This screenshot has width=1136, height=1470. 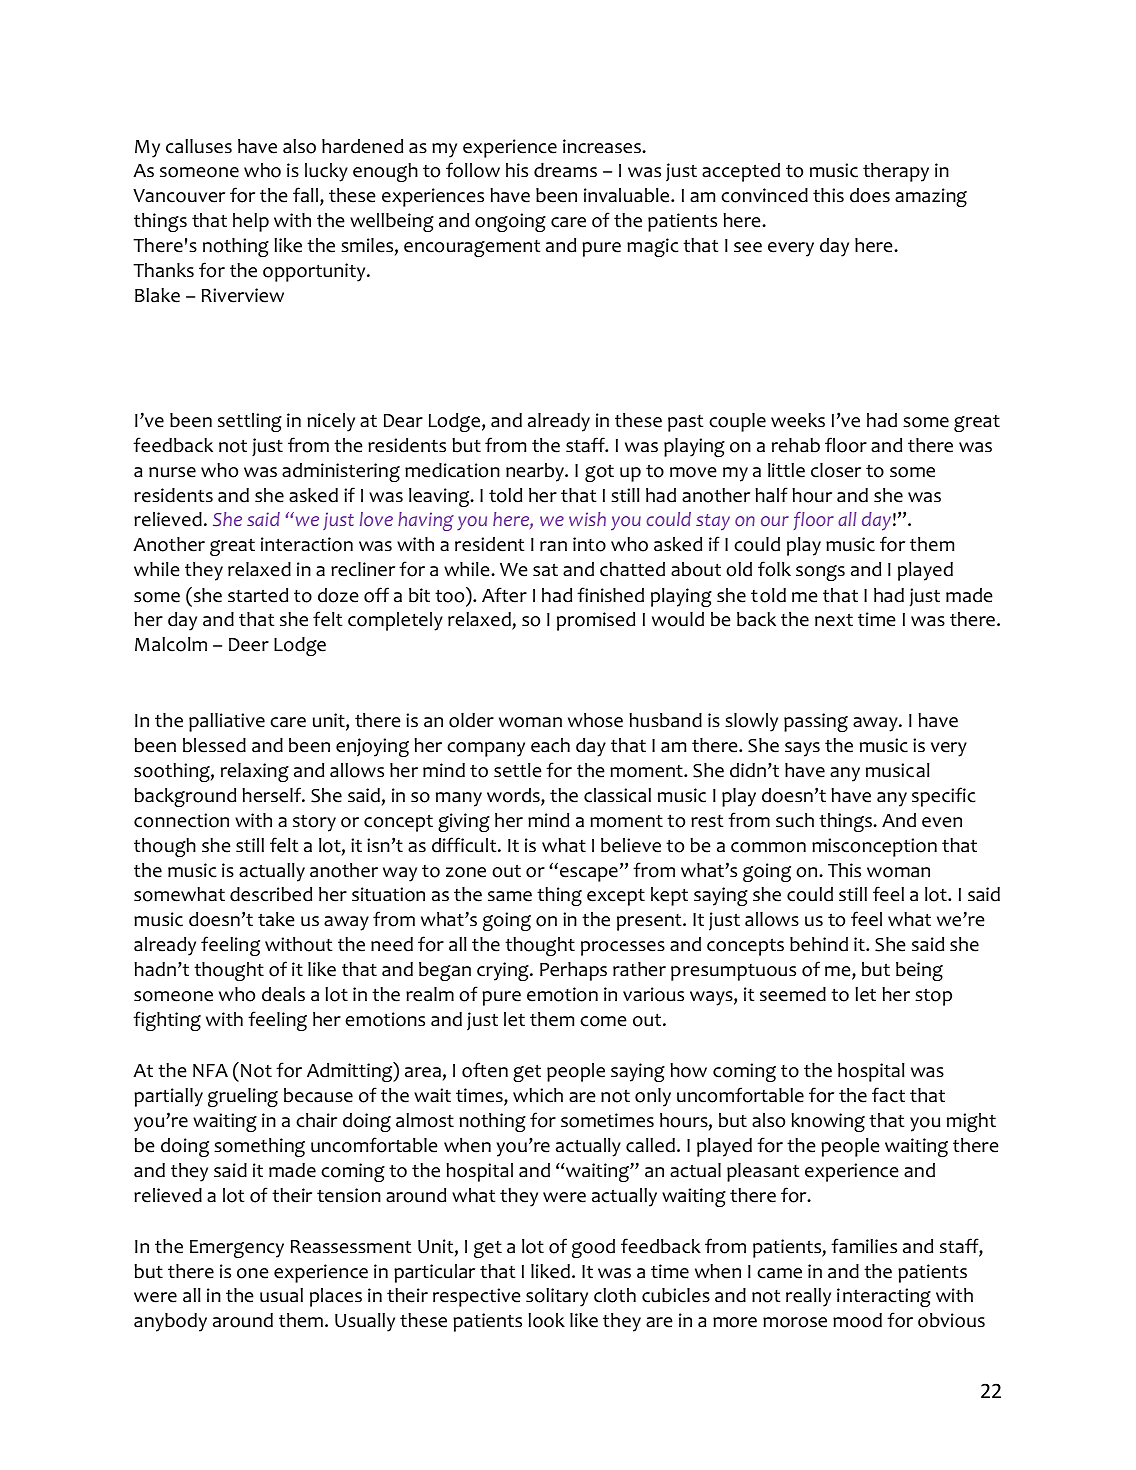 I want to click on palliative, so click(x=227, y=722).
